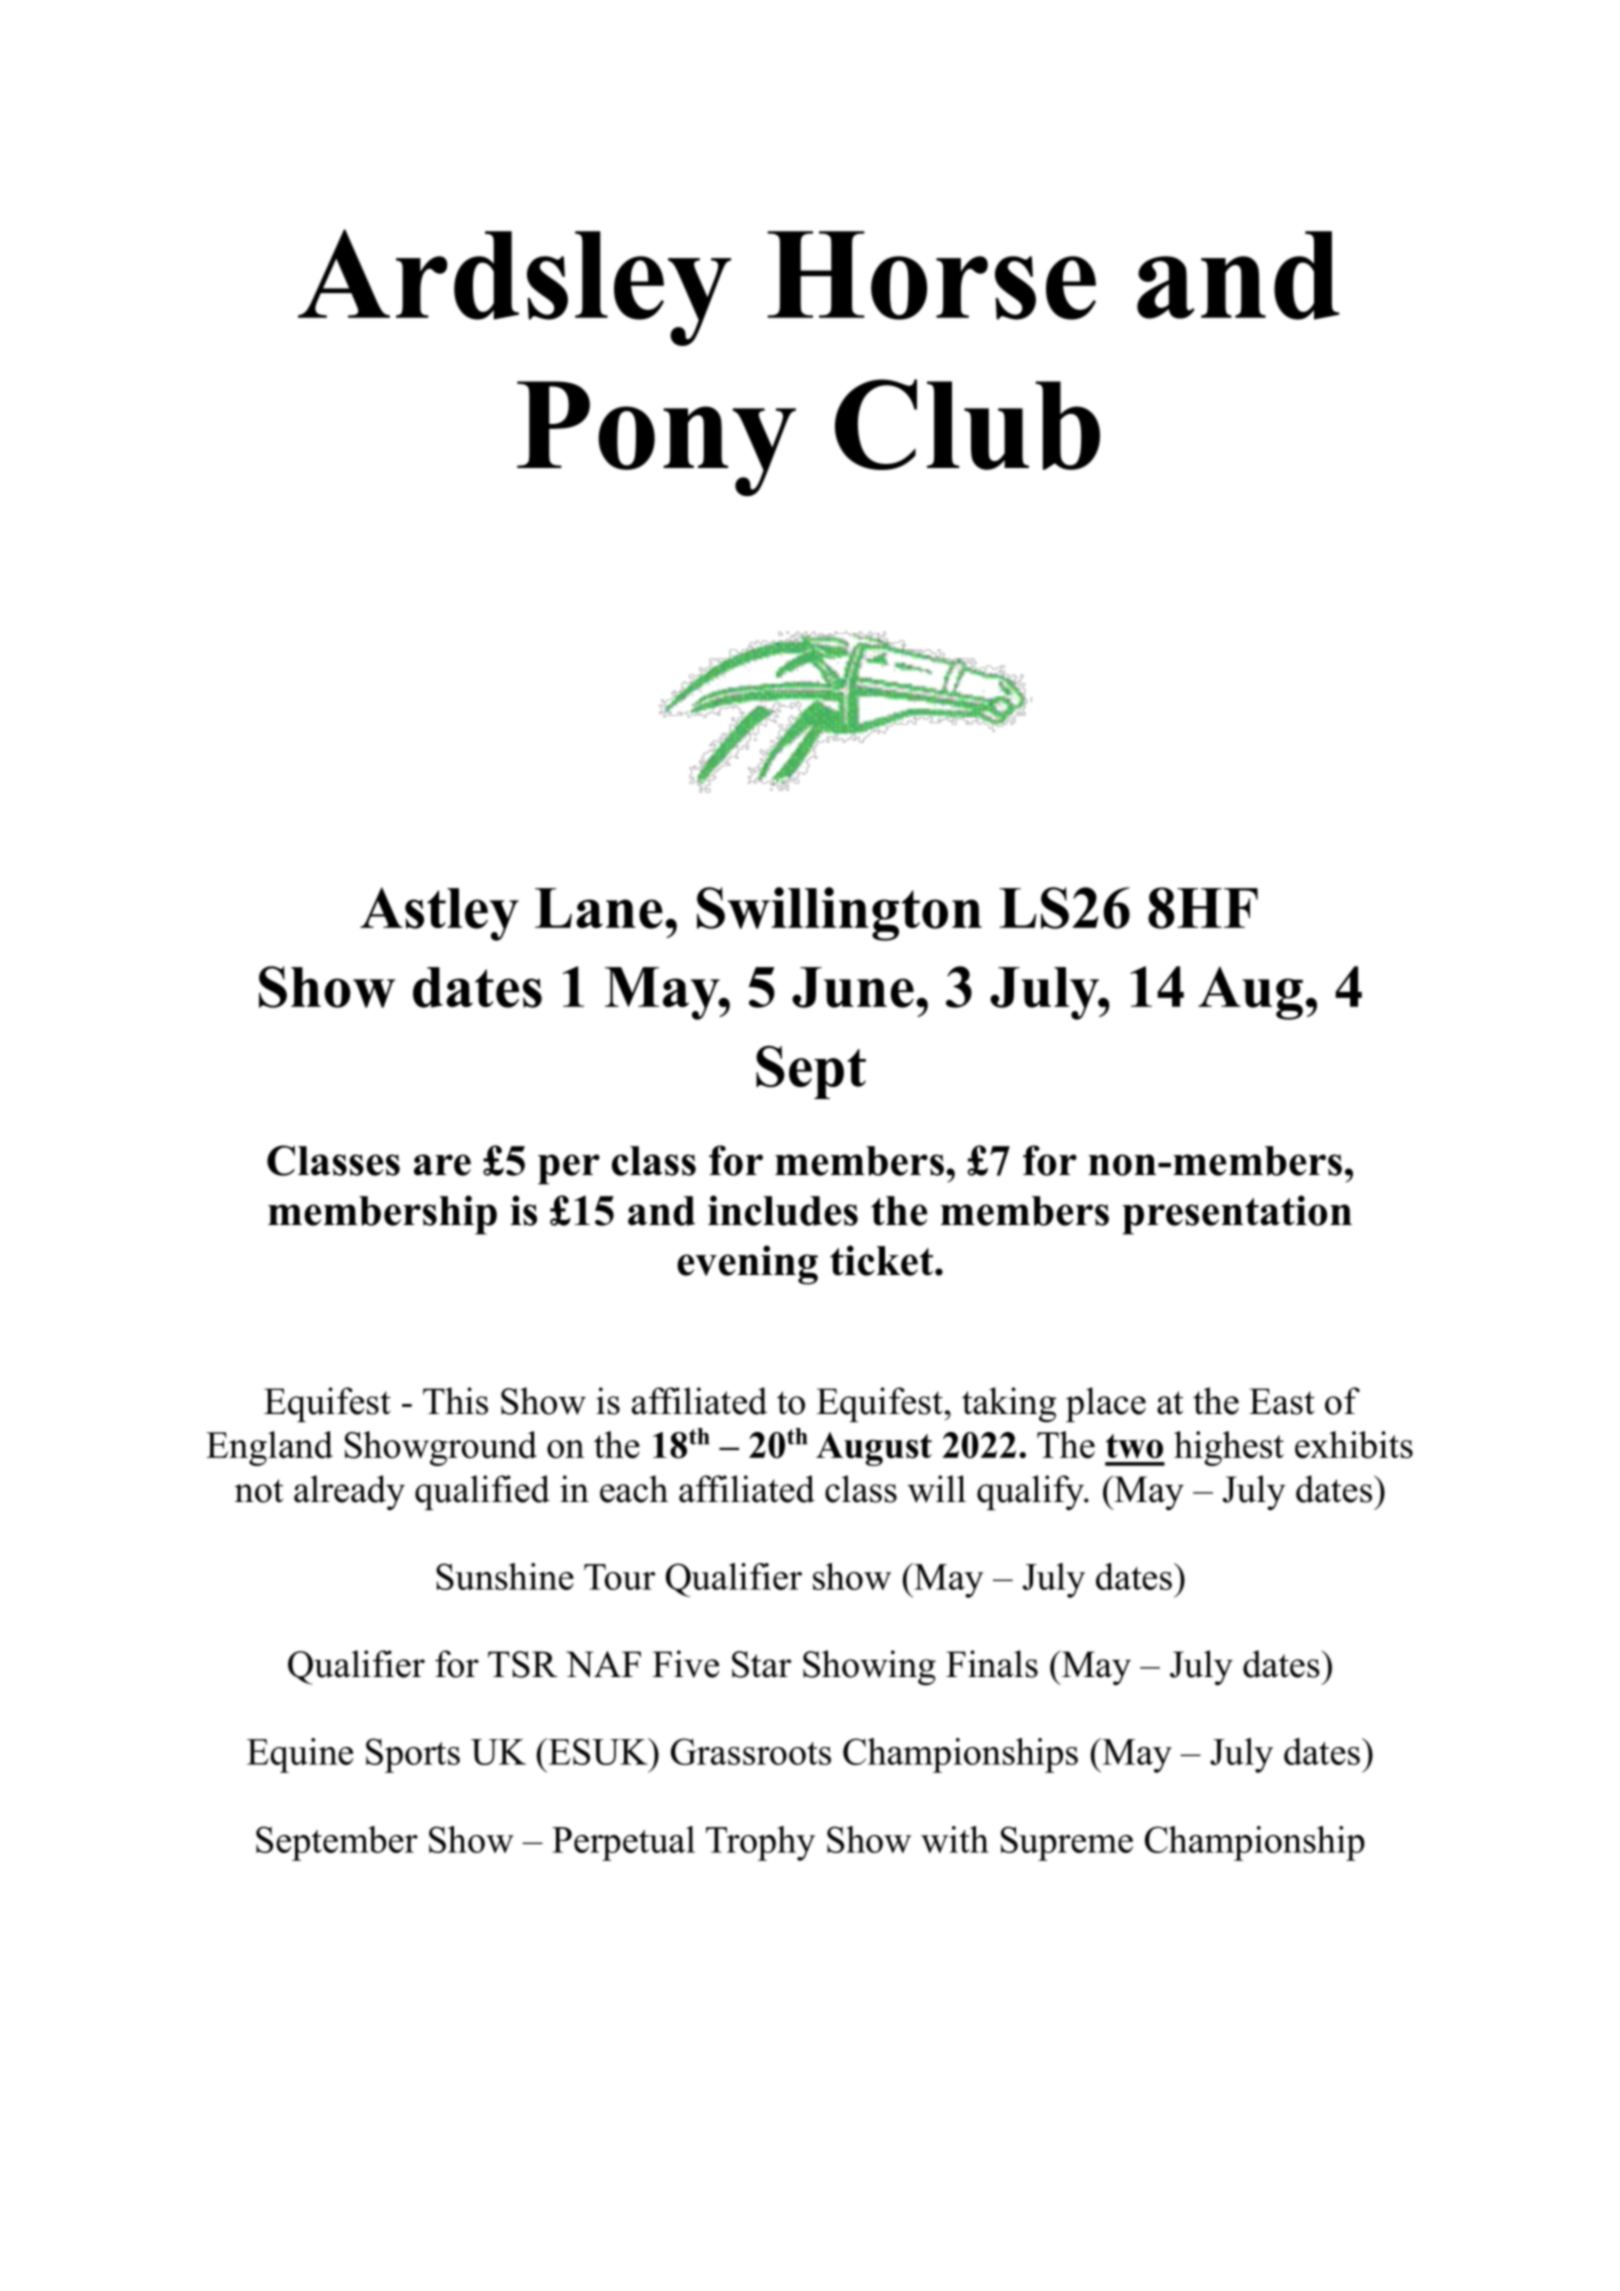 Image resolution: width=1620 pixels, height=2291 pixels. Describe the element at coordinates (967, 424) in the screenshot. I see `Club` at that location.
